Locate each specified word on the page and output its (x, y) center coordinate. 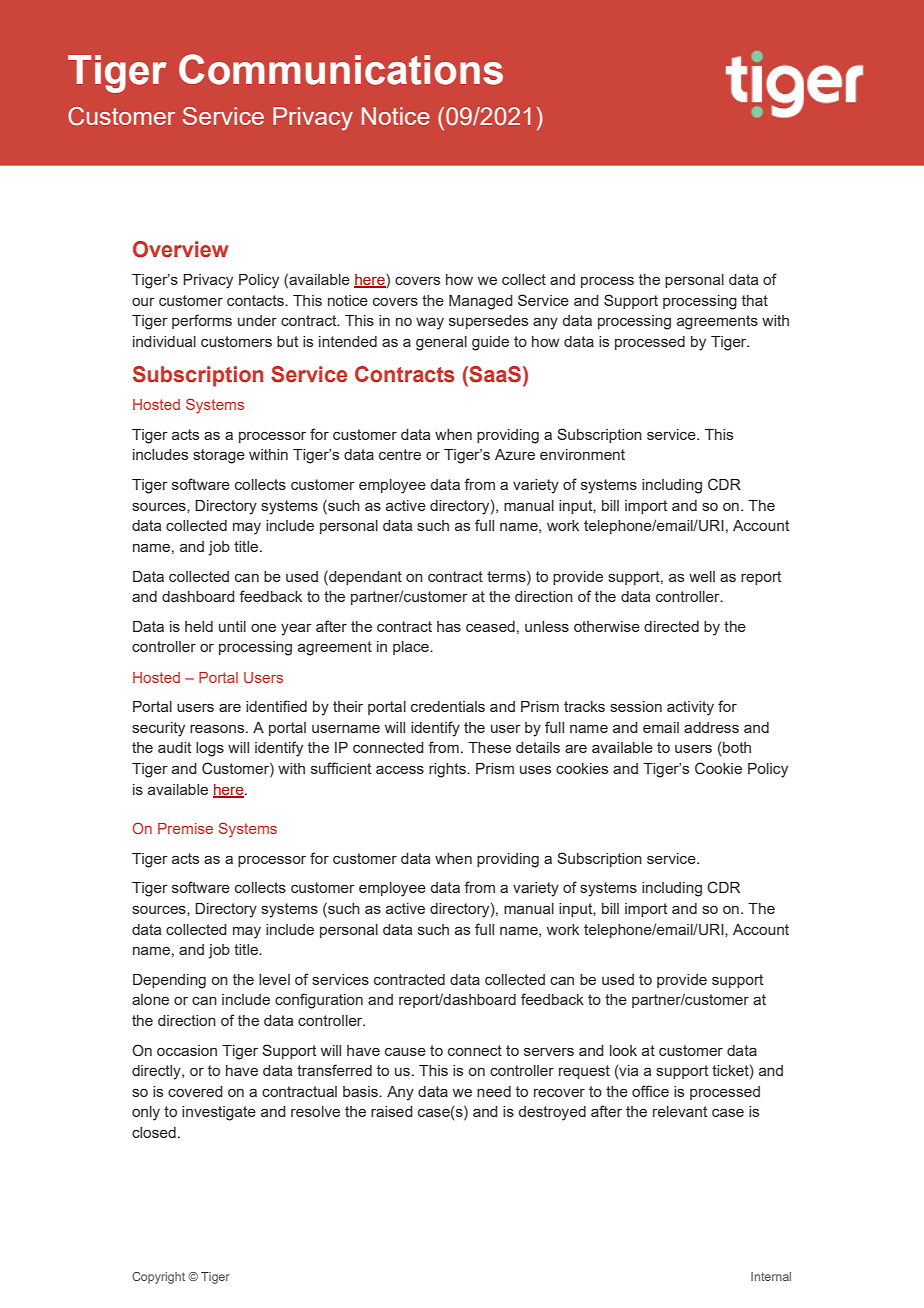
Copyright (158, 1278)
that (755, 300)
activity (690, 708)
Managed (481, 302)
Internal (771, 1276)
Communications (341, 69)
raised (392, 1111)
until (232, 626)
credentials (448, 706)
